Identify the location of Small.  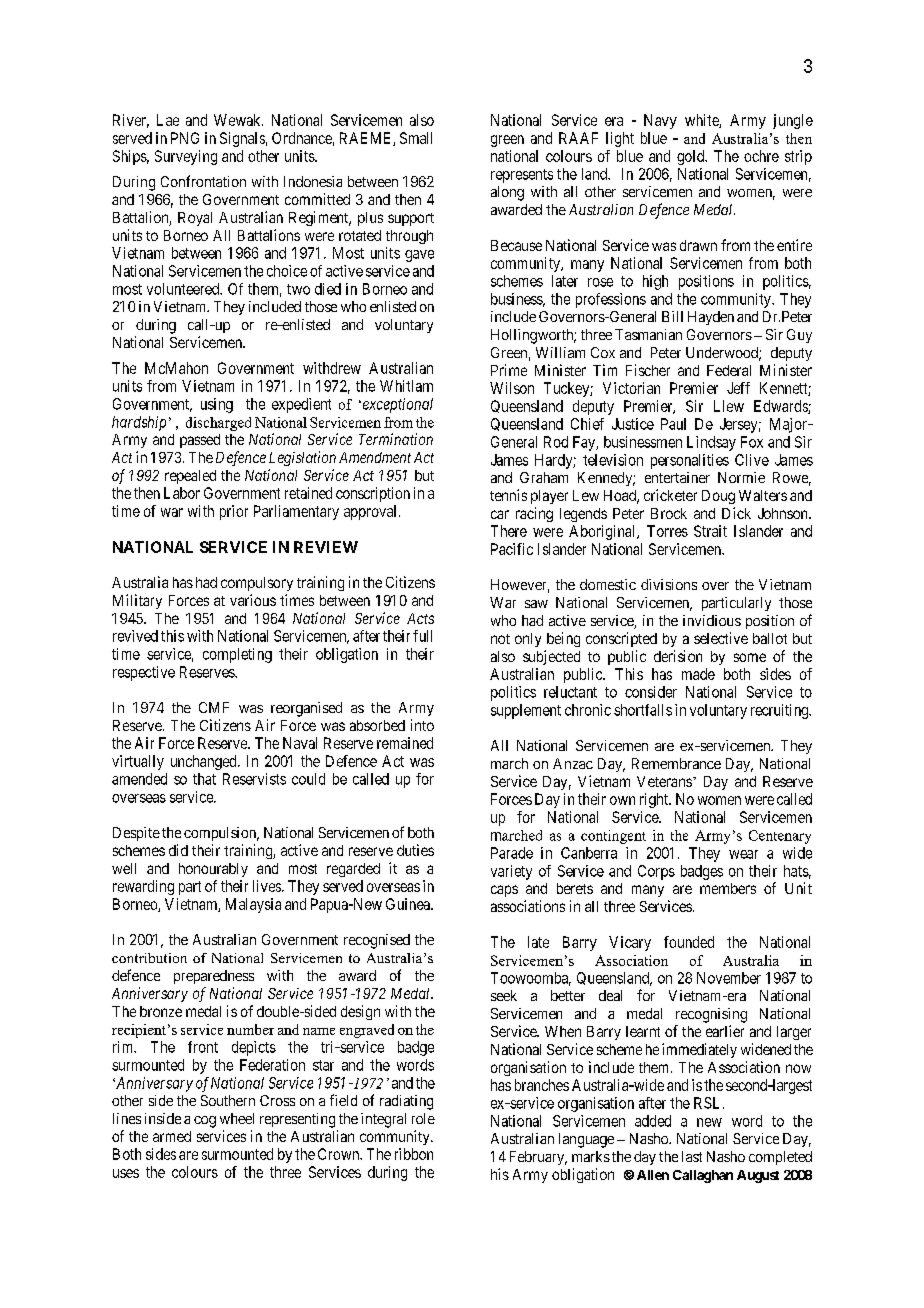
(416, 138).
